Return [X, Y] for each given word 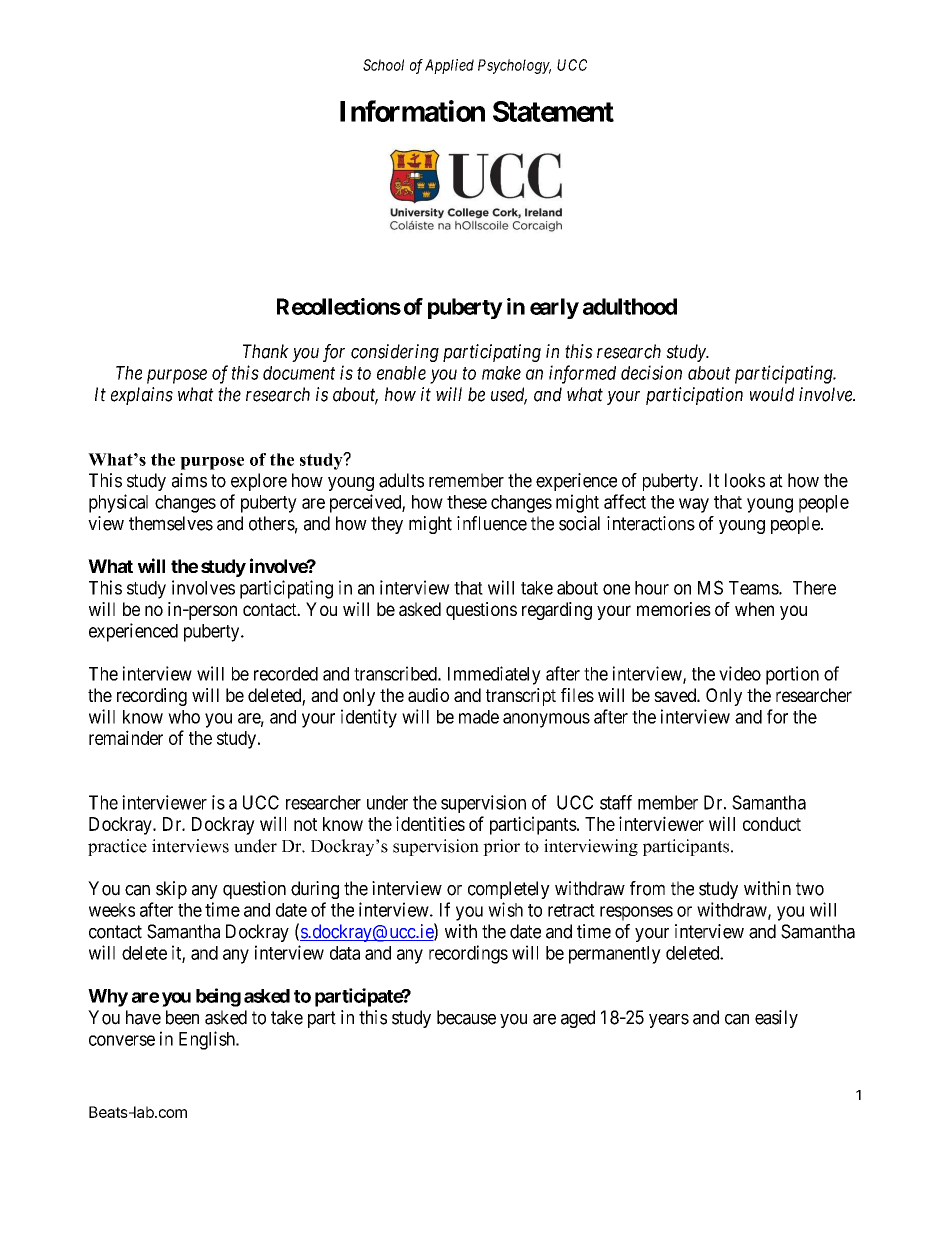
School [383, 65]
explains [142, 396]
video [740, 673]
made [479, 717]
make [501, 373]
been [182, 1017]
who [184, 717]
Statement [553, 111]
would [772, 394]
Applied [449, 66]
